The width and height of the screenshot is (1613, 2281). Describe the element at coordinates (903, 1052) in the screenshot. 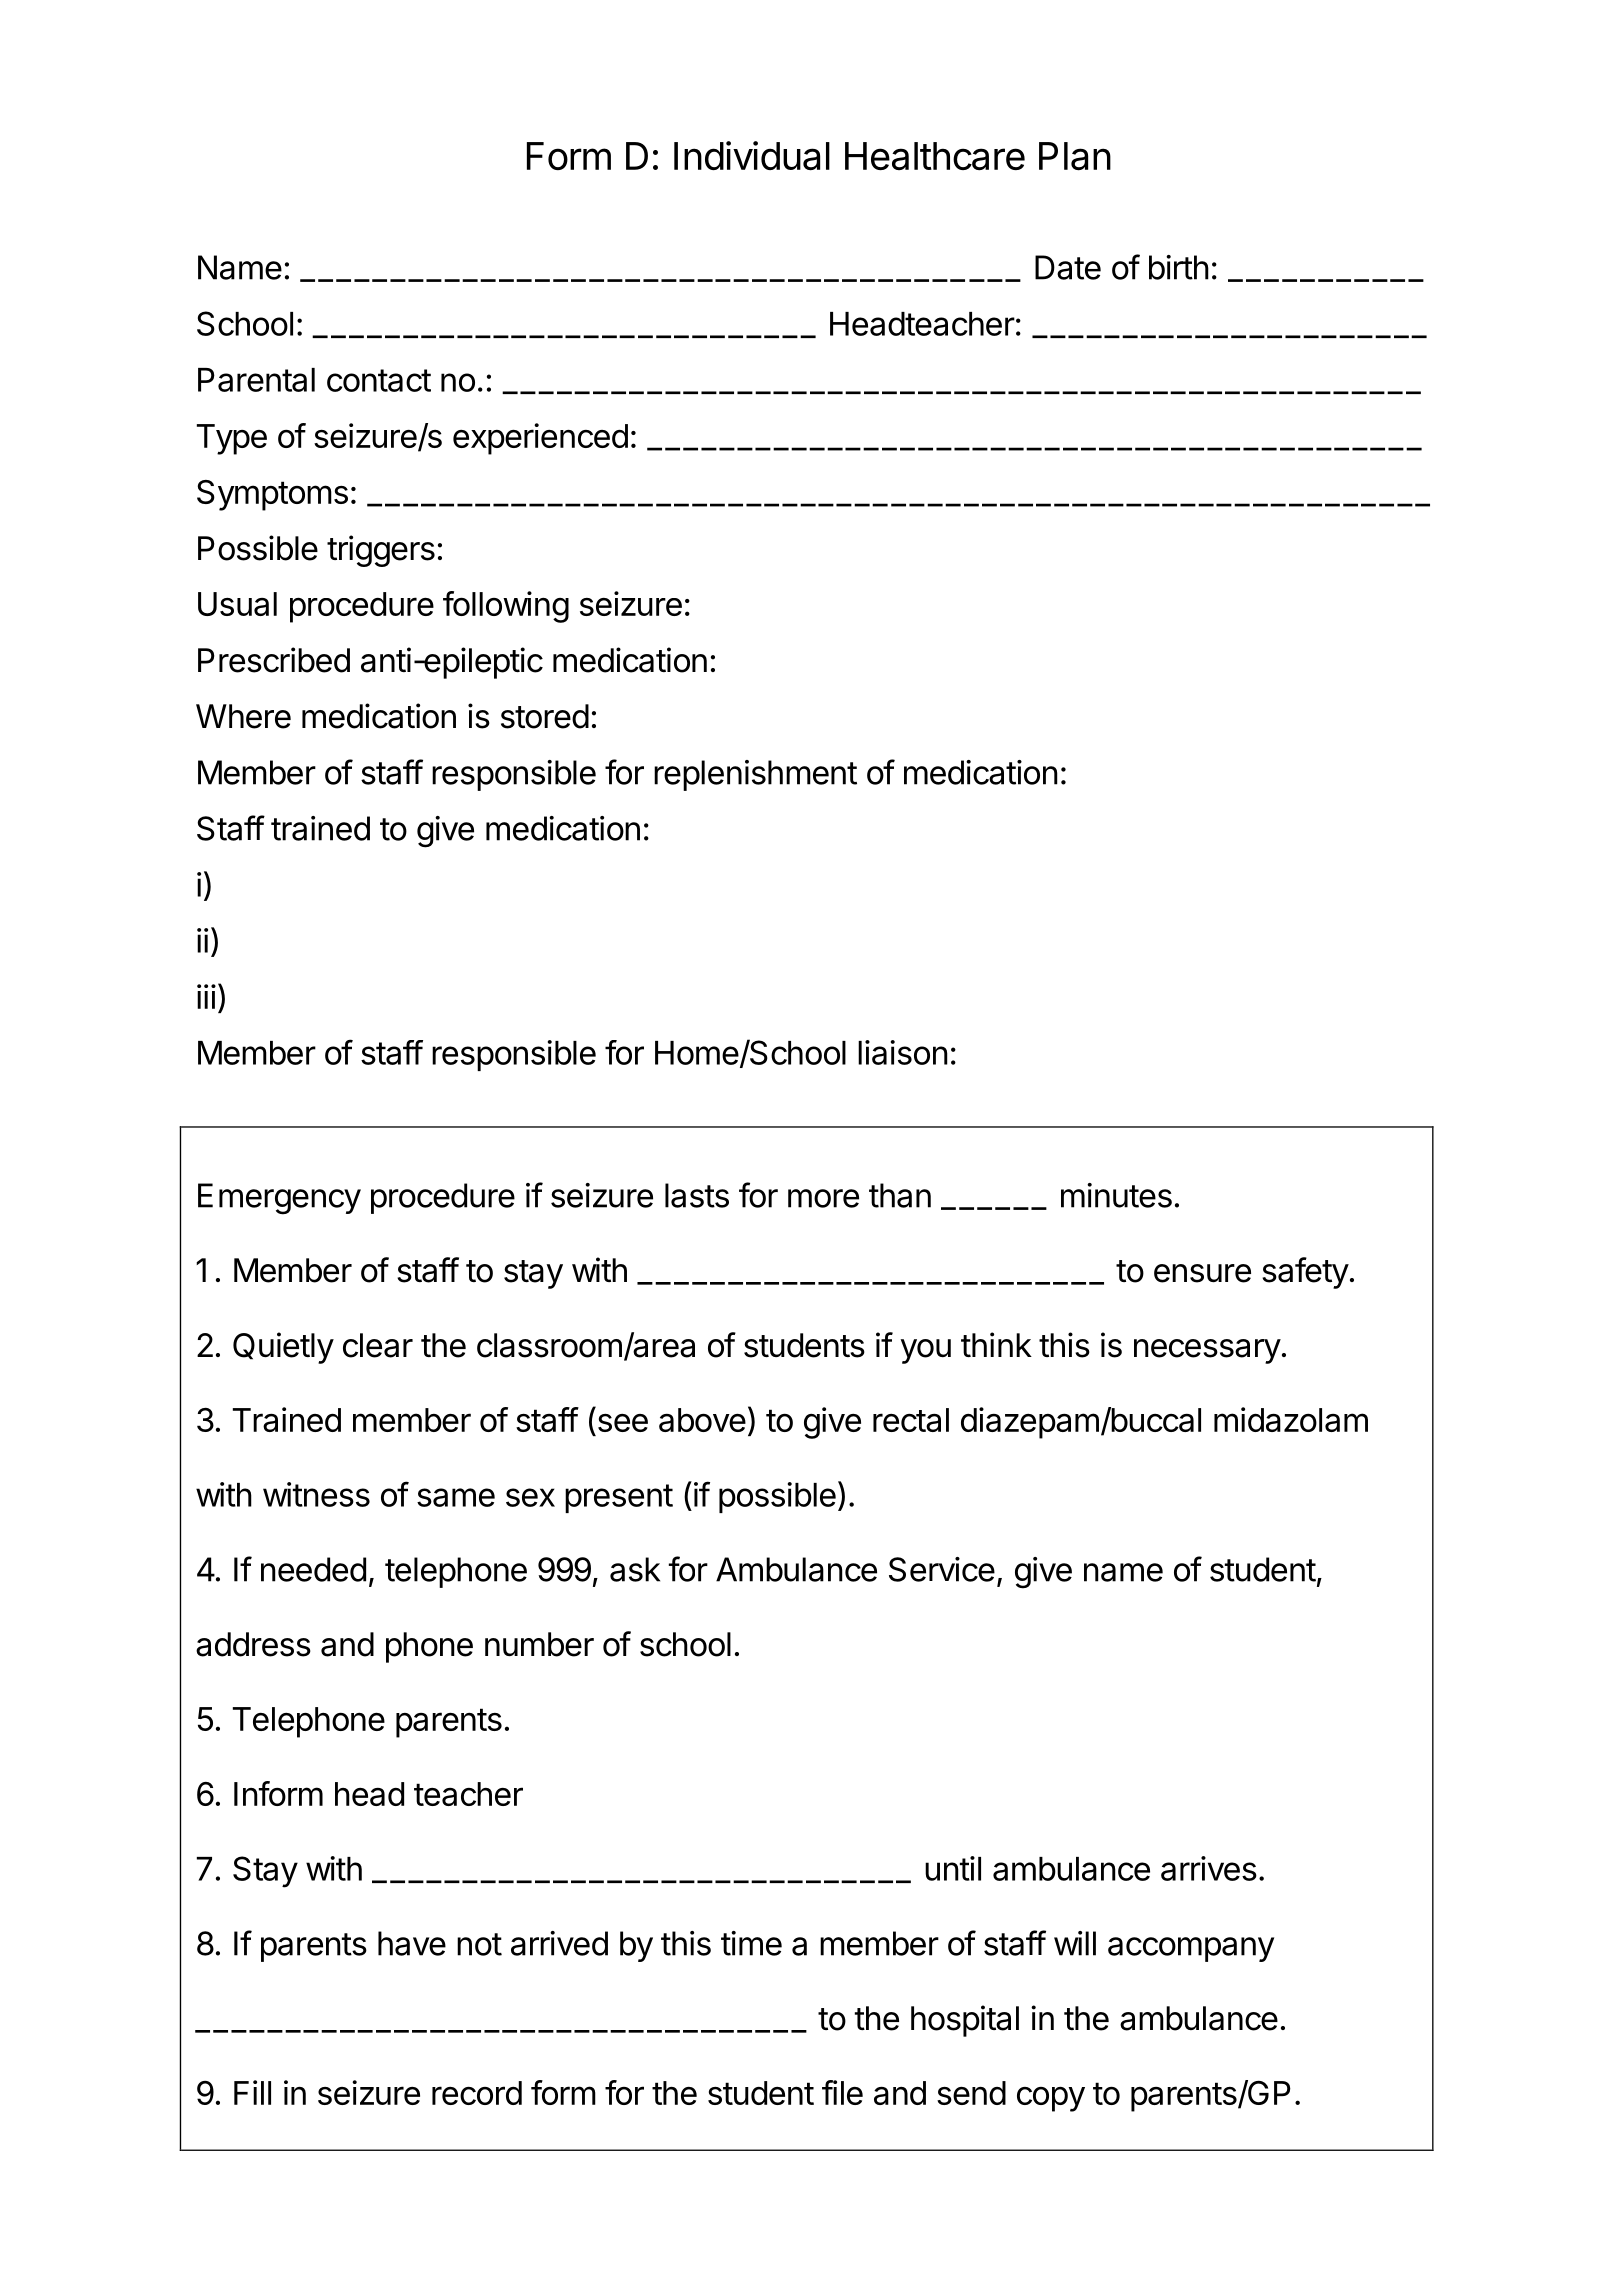

I see `liaison` at that location.
